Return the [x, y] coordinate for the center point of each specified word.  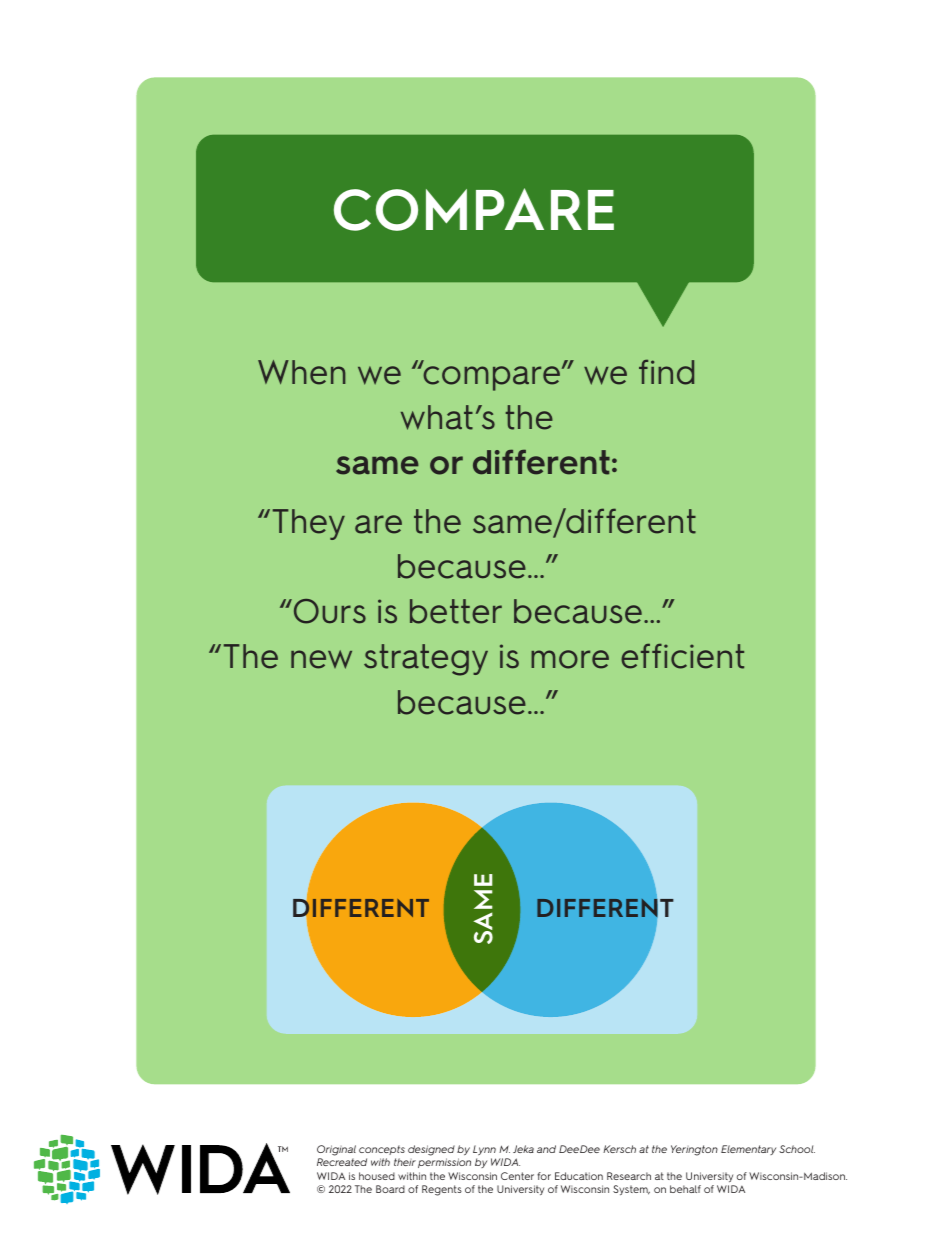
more [570, 659]
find [666, 372]
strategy [426, 660]
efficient [682, 656]
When [302, 372]
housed [377, 1176]
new [321, 659]
